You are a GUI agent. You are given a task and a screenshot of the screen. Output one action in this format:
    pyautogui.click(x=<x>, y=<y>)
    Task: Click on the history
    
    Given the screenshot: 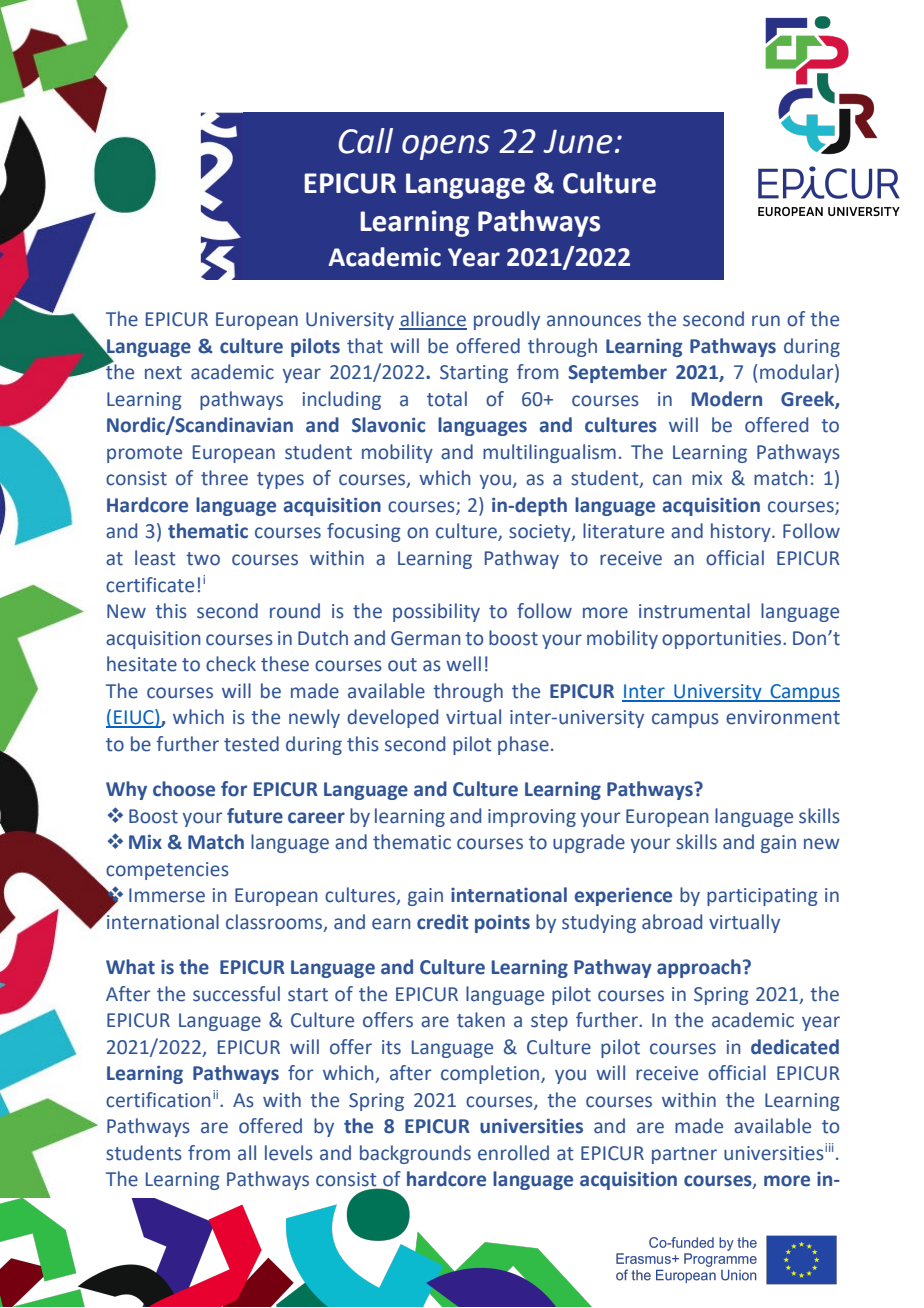 What is the action you would take?
    pyautogui.click(x=742, y=532)
